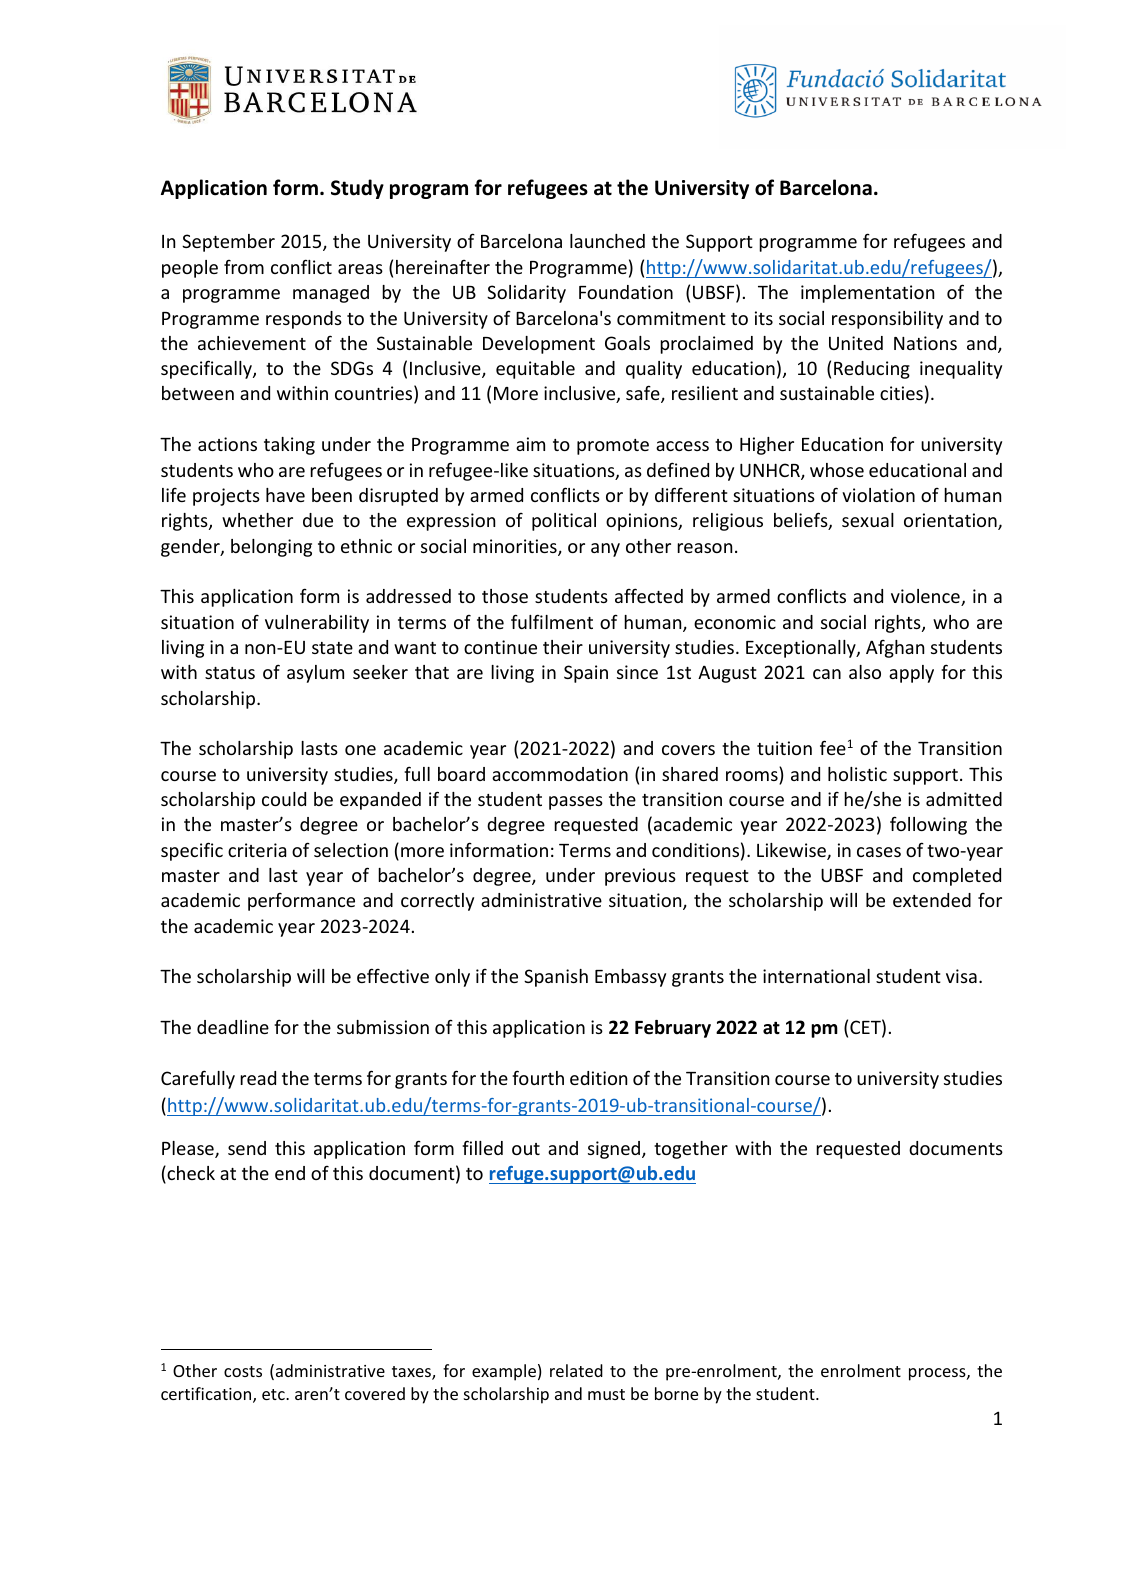 The width and height of the document is (1123, 1589). What do you see at coordinates (816, 976) in the document?
I see `international` at bounding box center [816, 976].
